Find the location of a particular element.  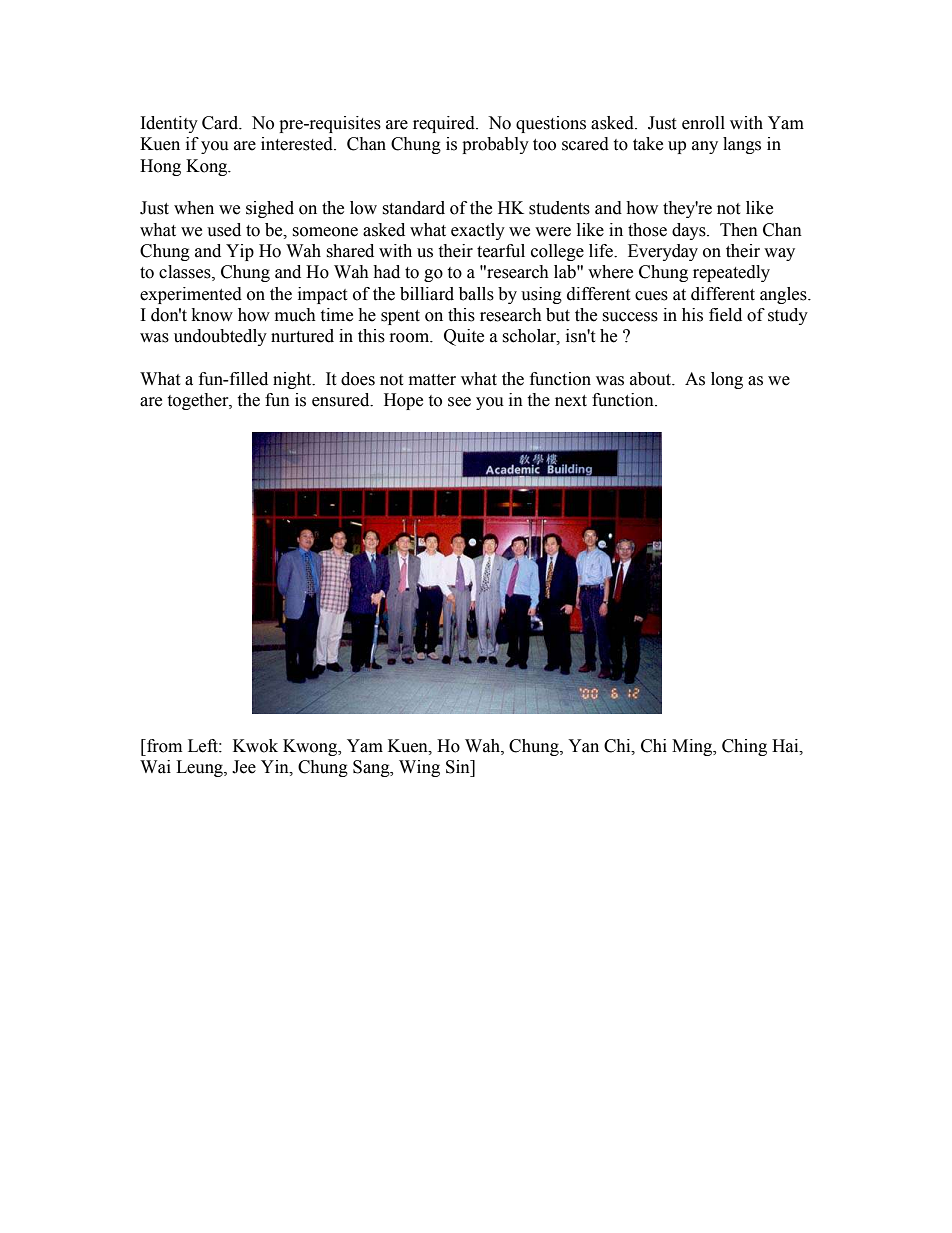

probably is located at coordinates (495, 145).
